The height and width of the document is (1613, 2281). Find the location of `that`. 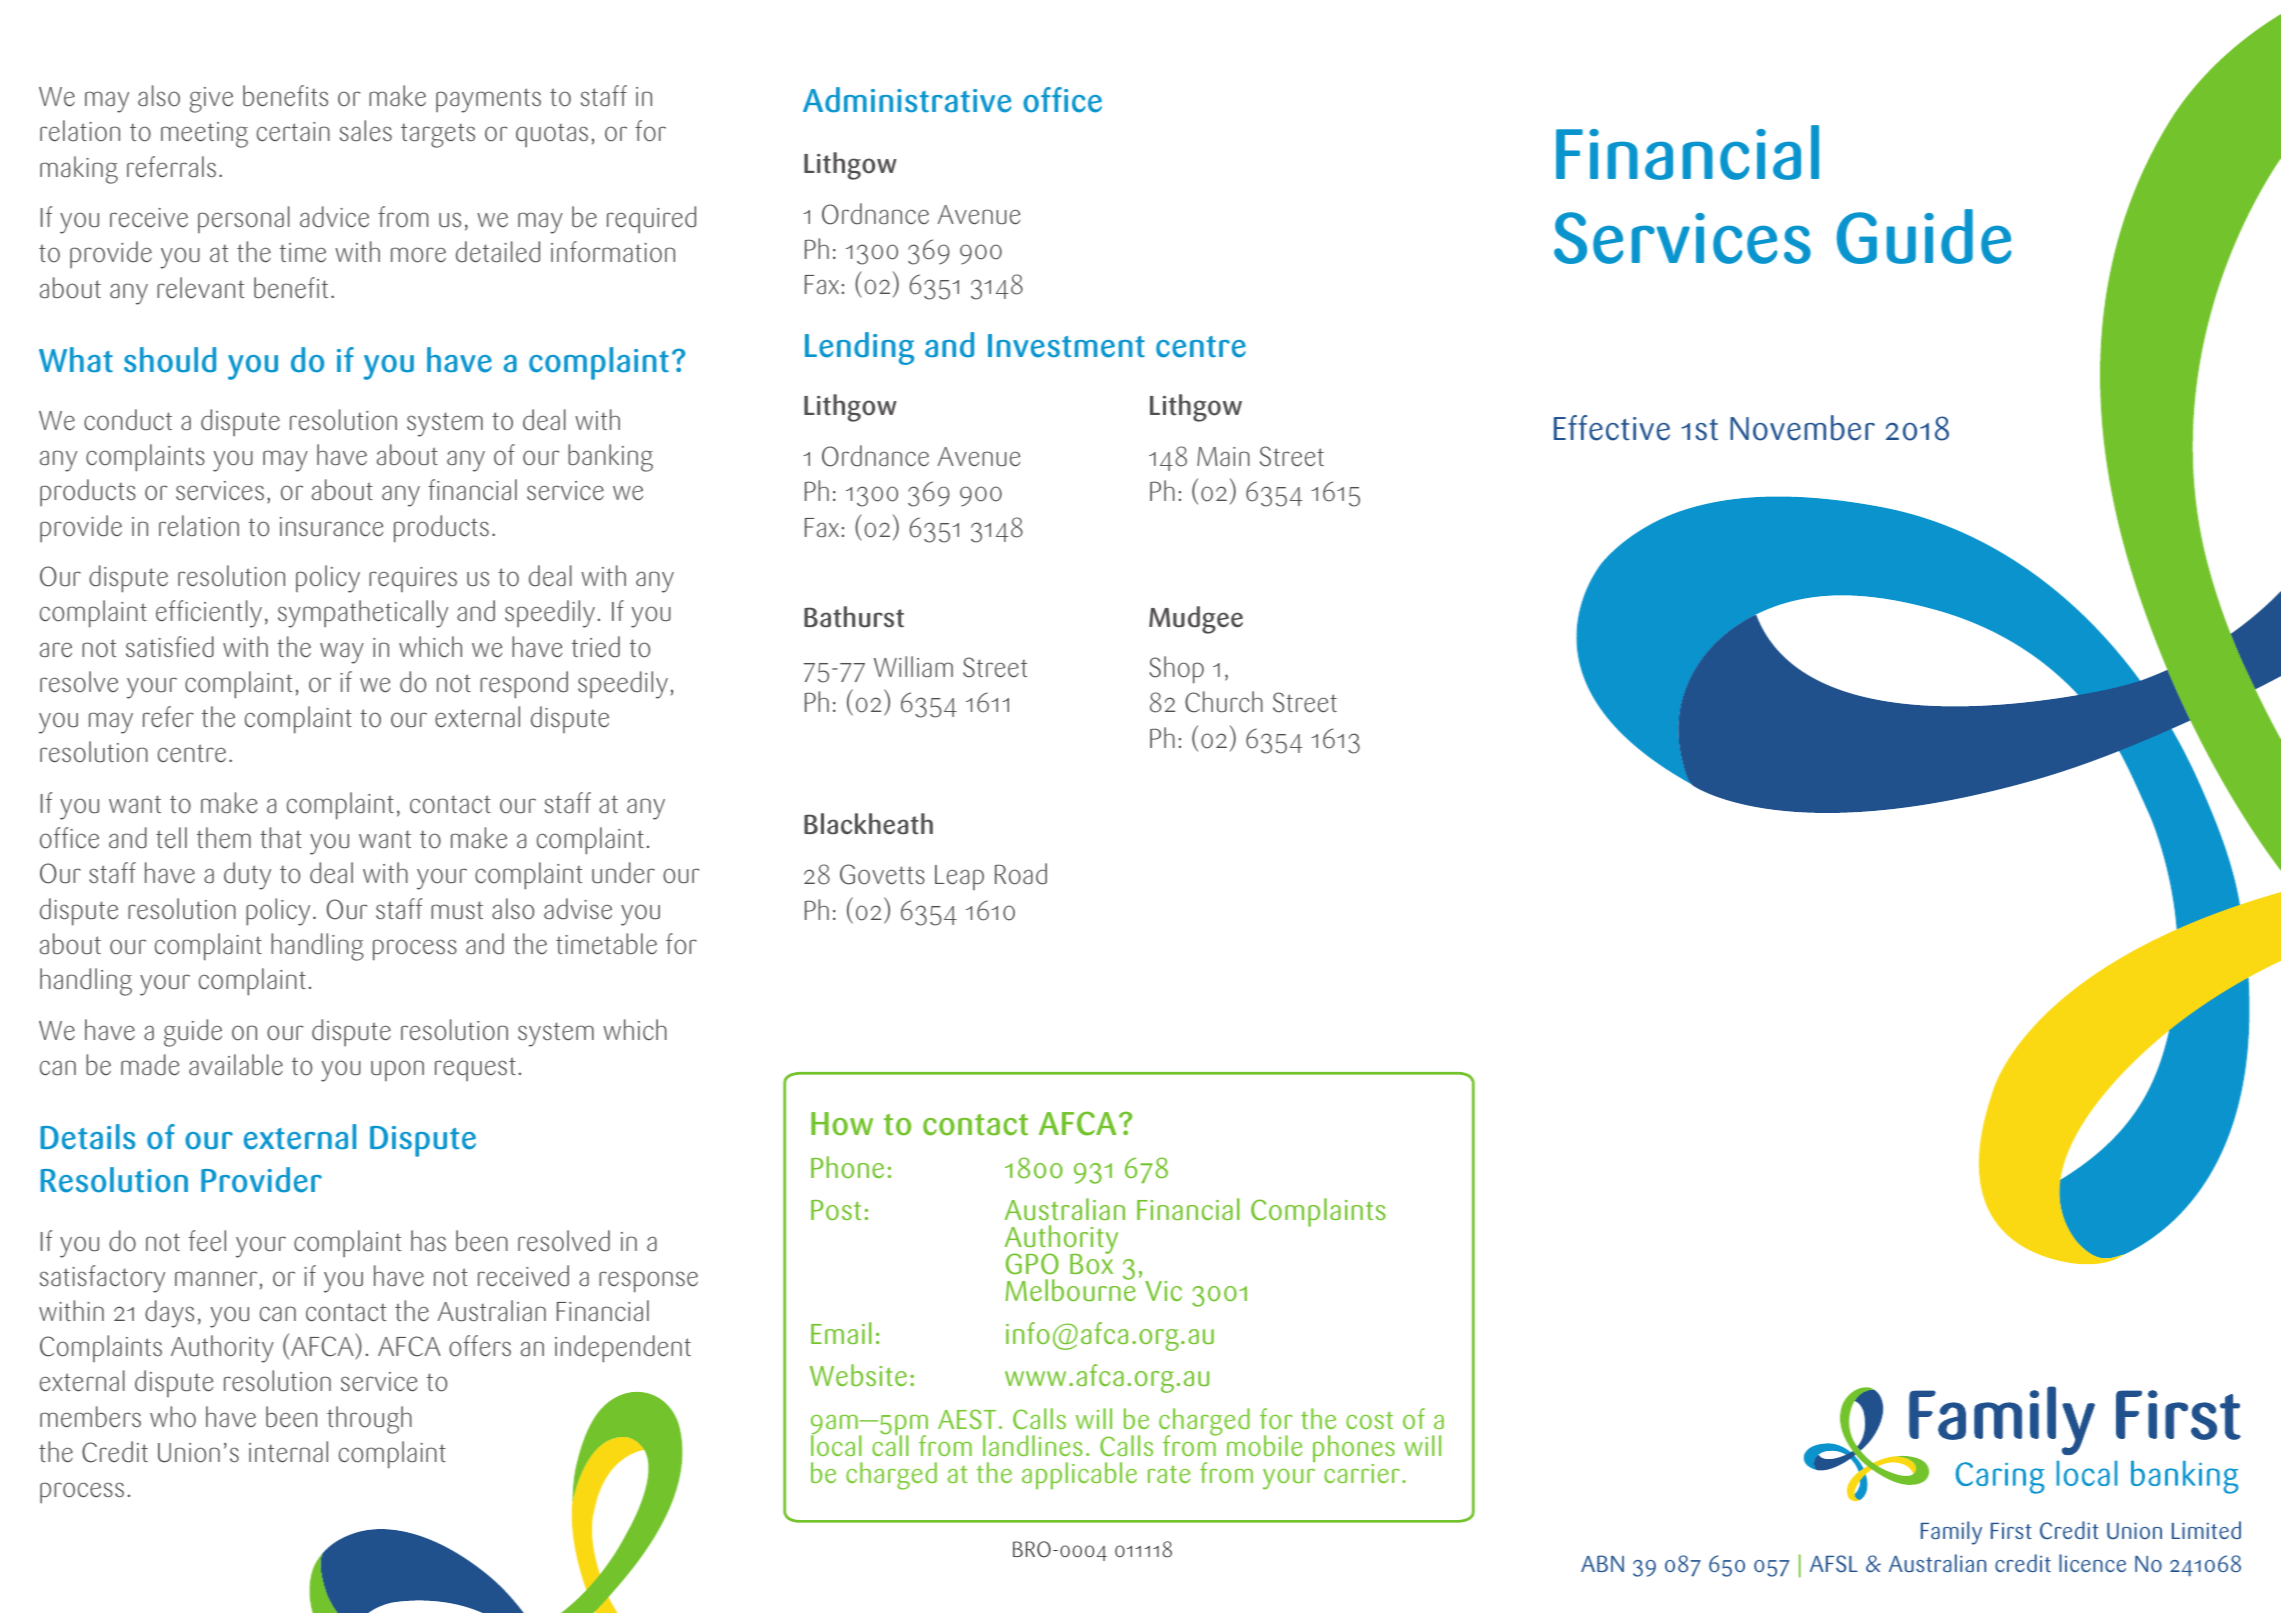

that is located at coordinates (281, 838).
